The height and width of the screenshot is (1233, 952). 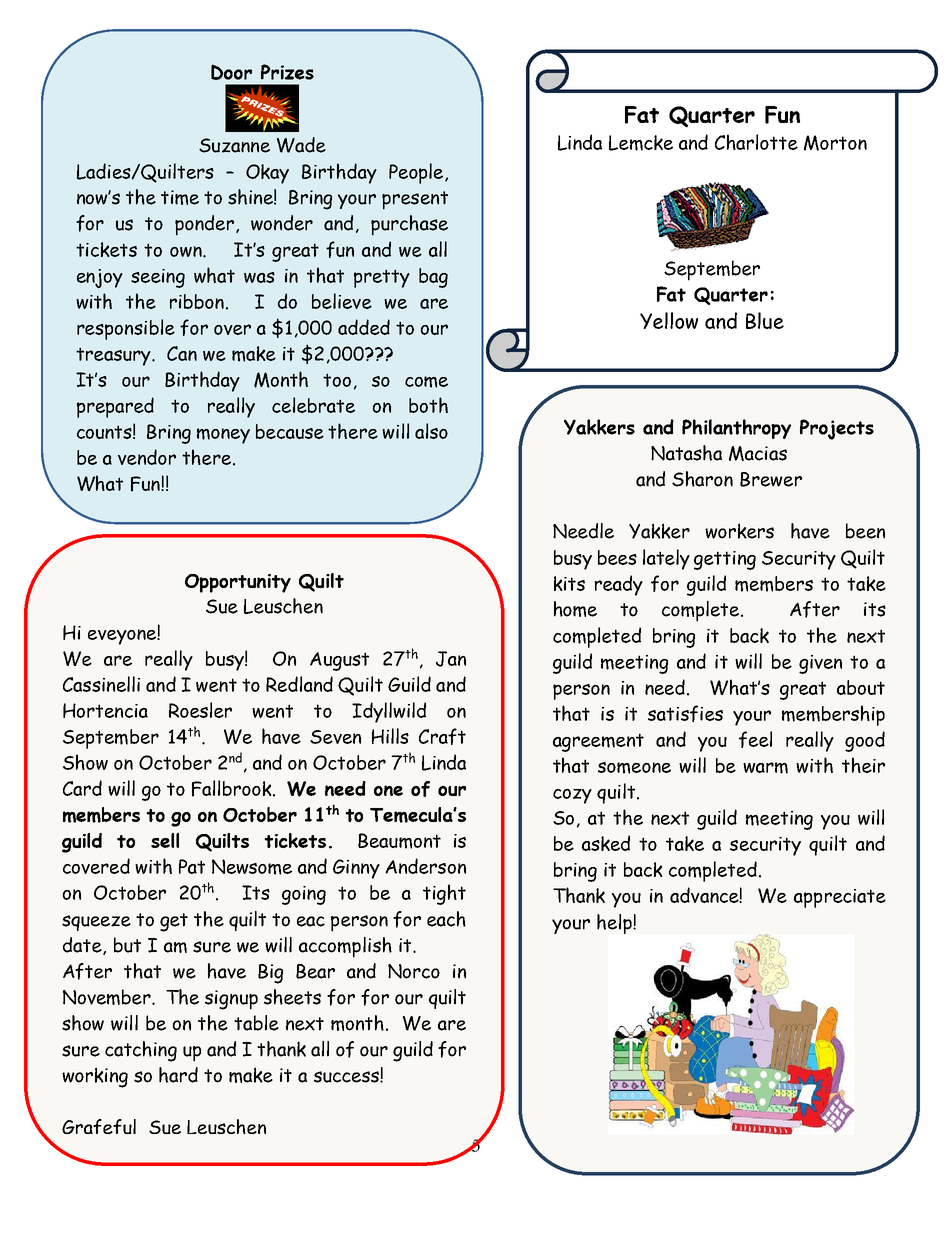 What do you see at coordinates (231, 72) in the screenshot?
I see `Door` at bounding box center [231, 72].
